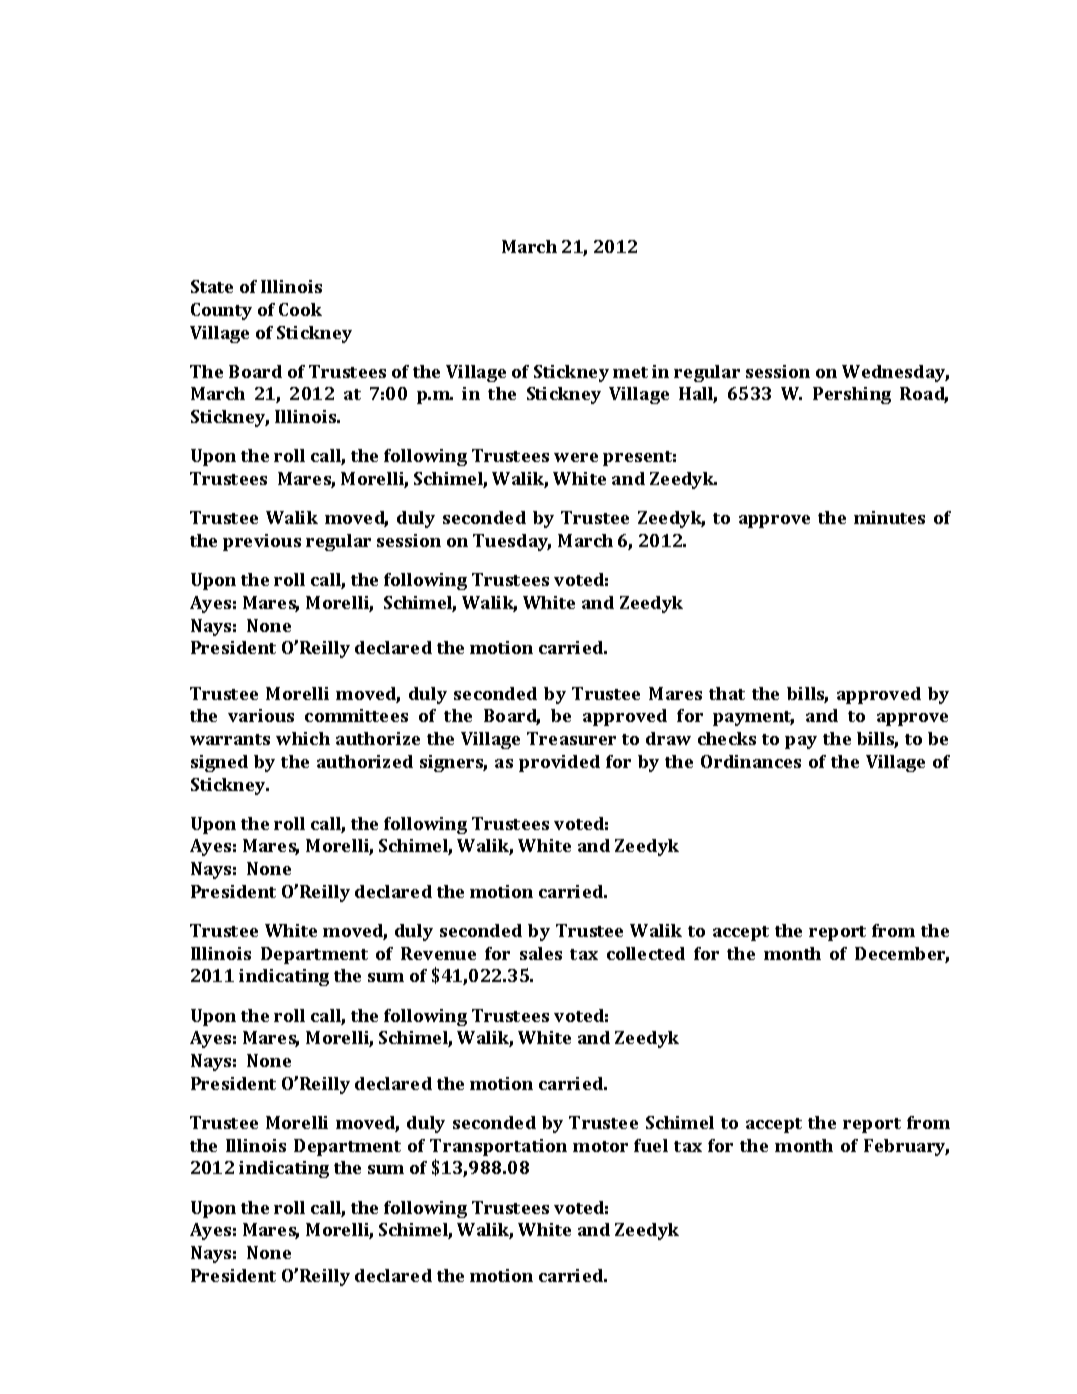 This screenshot has width=1077, height=1394. I want to click on sales, so click(541, 953).
